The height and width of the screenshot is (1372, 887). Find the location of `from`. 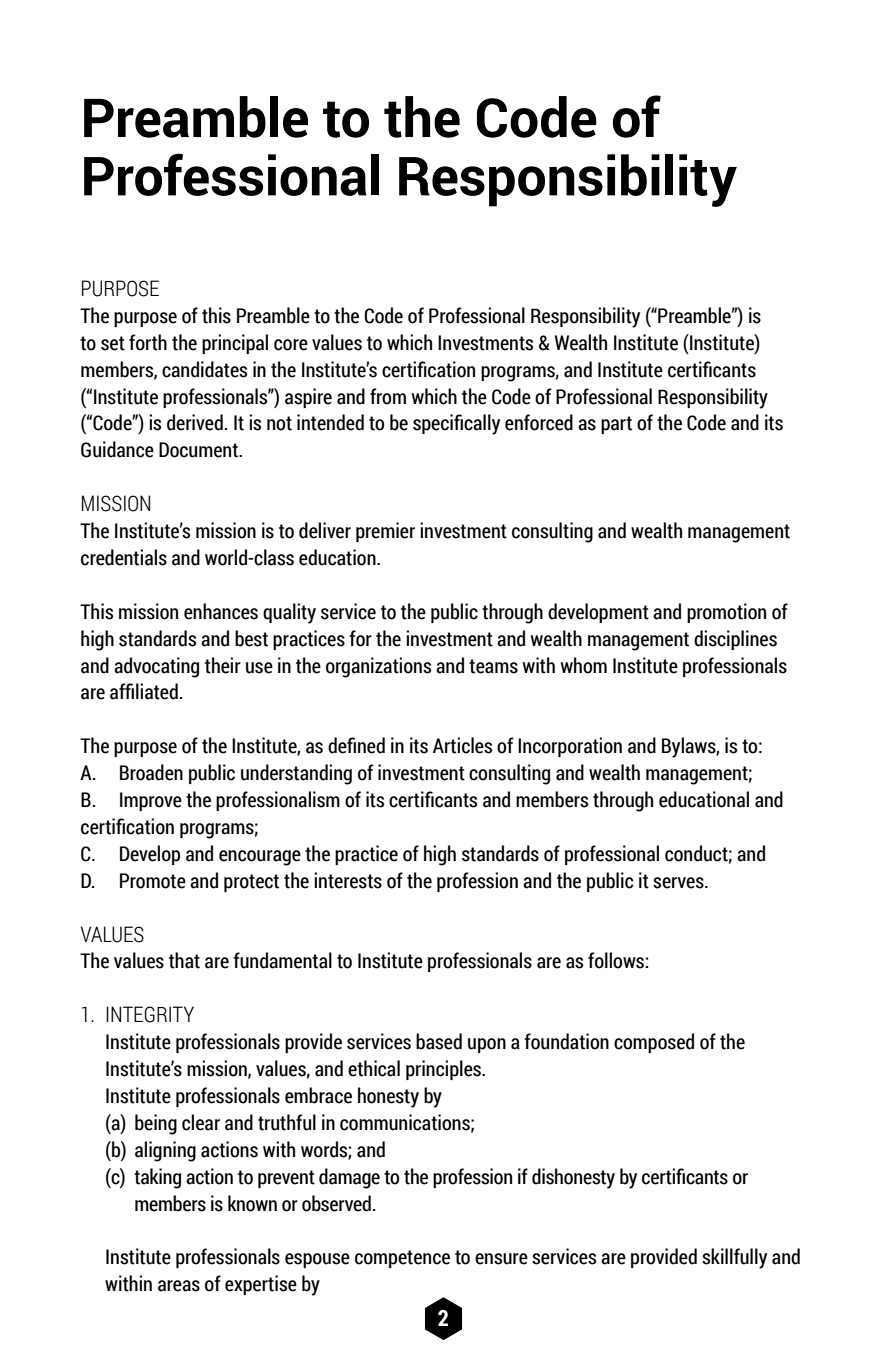

from is located at coordinates (388, 396).
